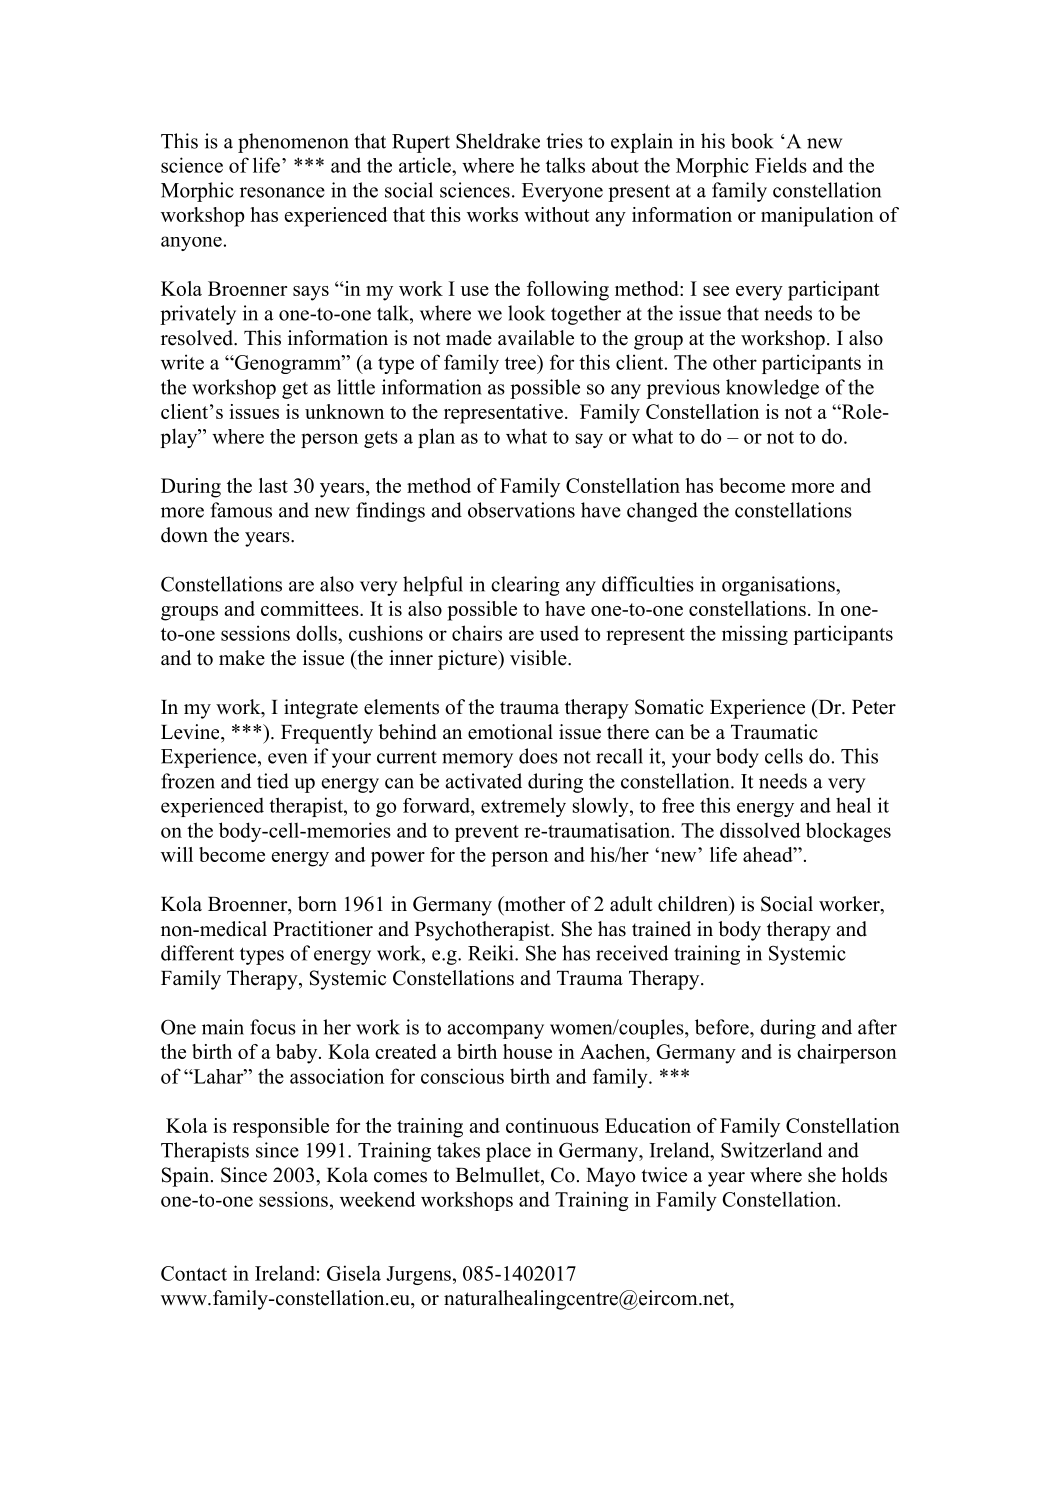  What do you see at coordinates (874, 707) in the screenshot?
I see `Peter` at bounding box center [874, 707].
